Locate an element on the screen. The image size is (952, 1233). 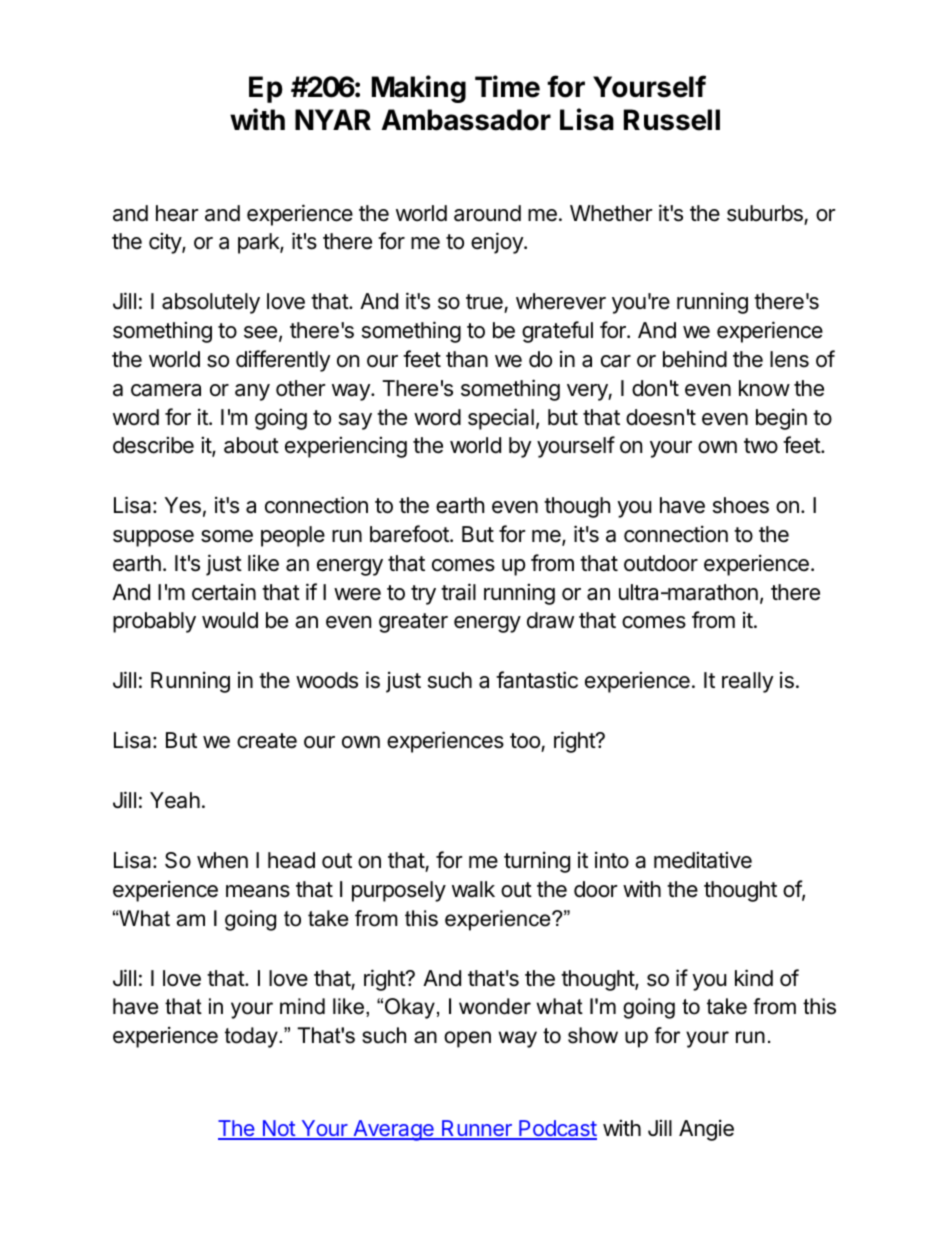
Not is located at coordinates (278, 1129).
